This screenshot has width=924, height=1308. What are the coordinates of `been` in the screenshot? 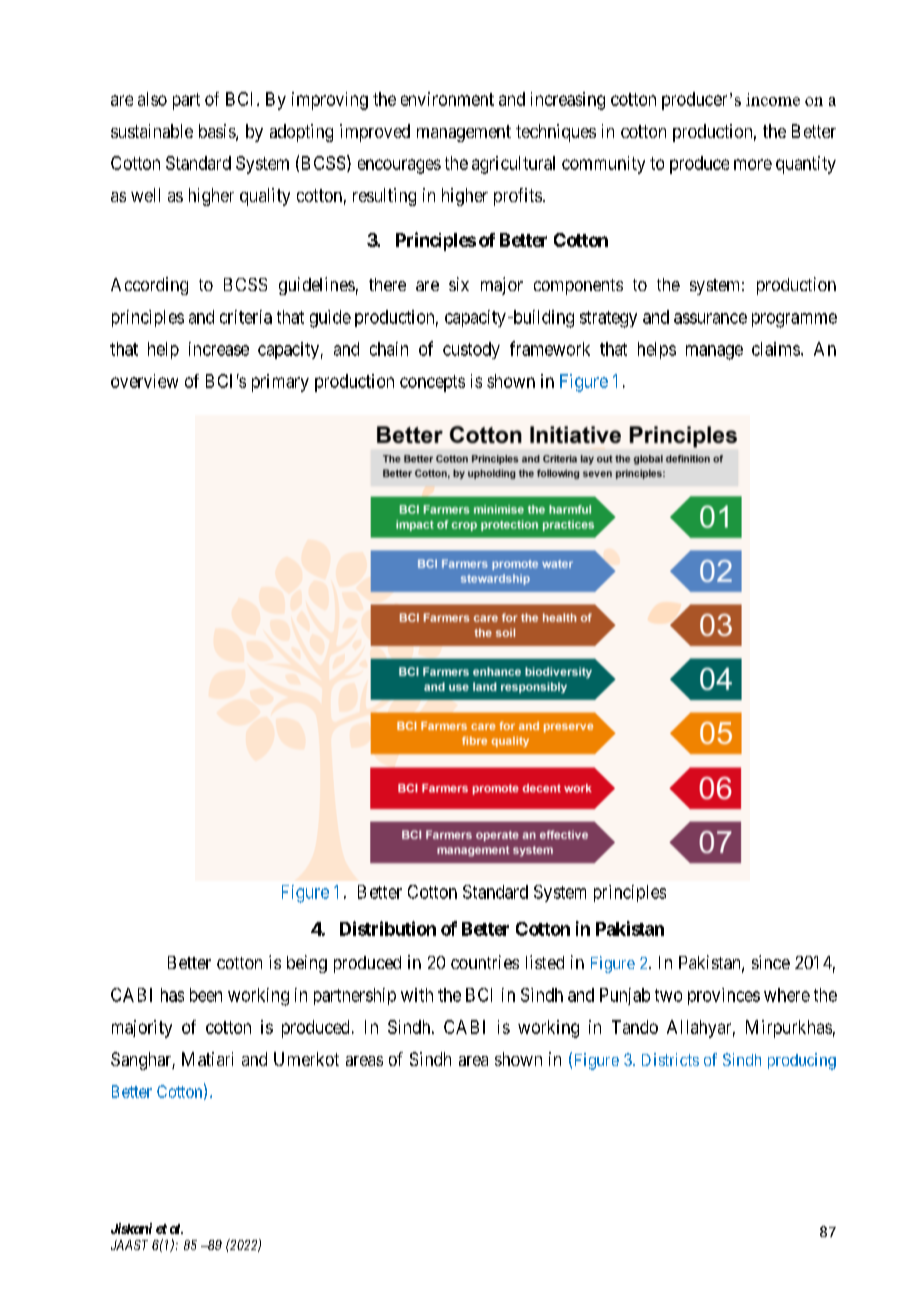 It's located at (206, 995).
